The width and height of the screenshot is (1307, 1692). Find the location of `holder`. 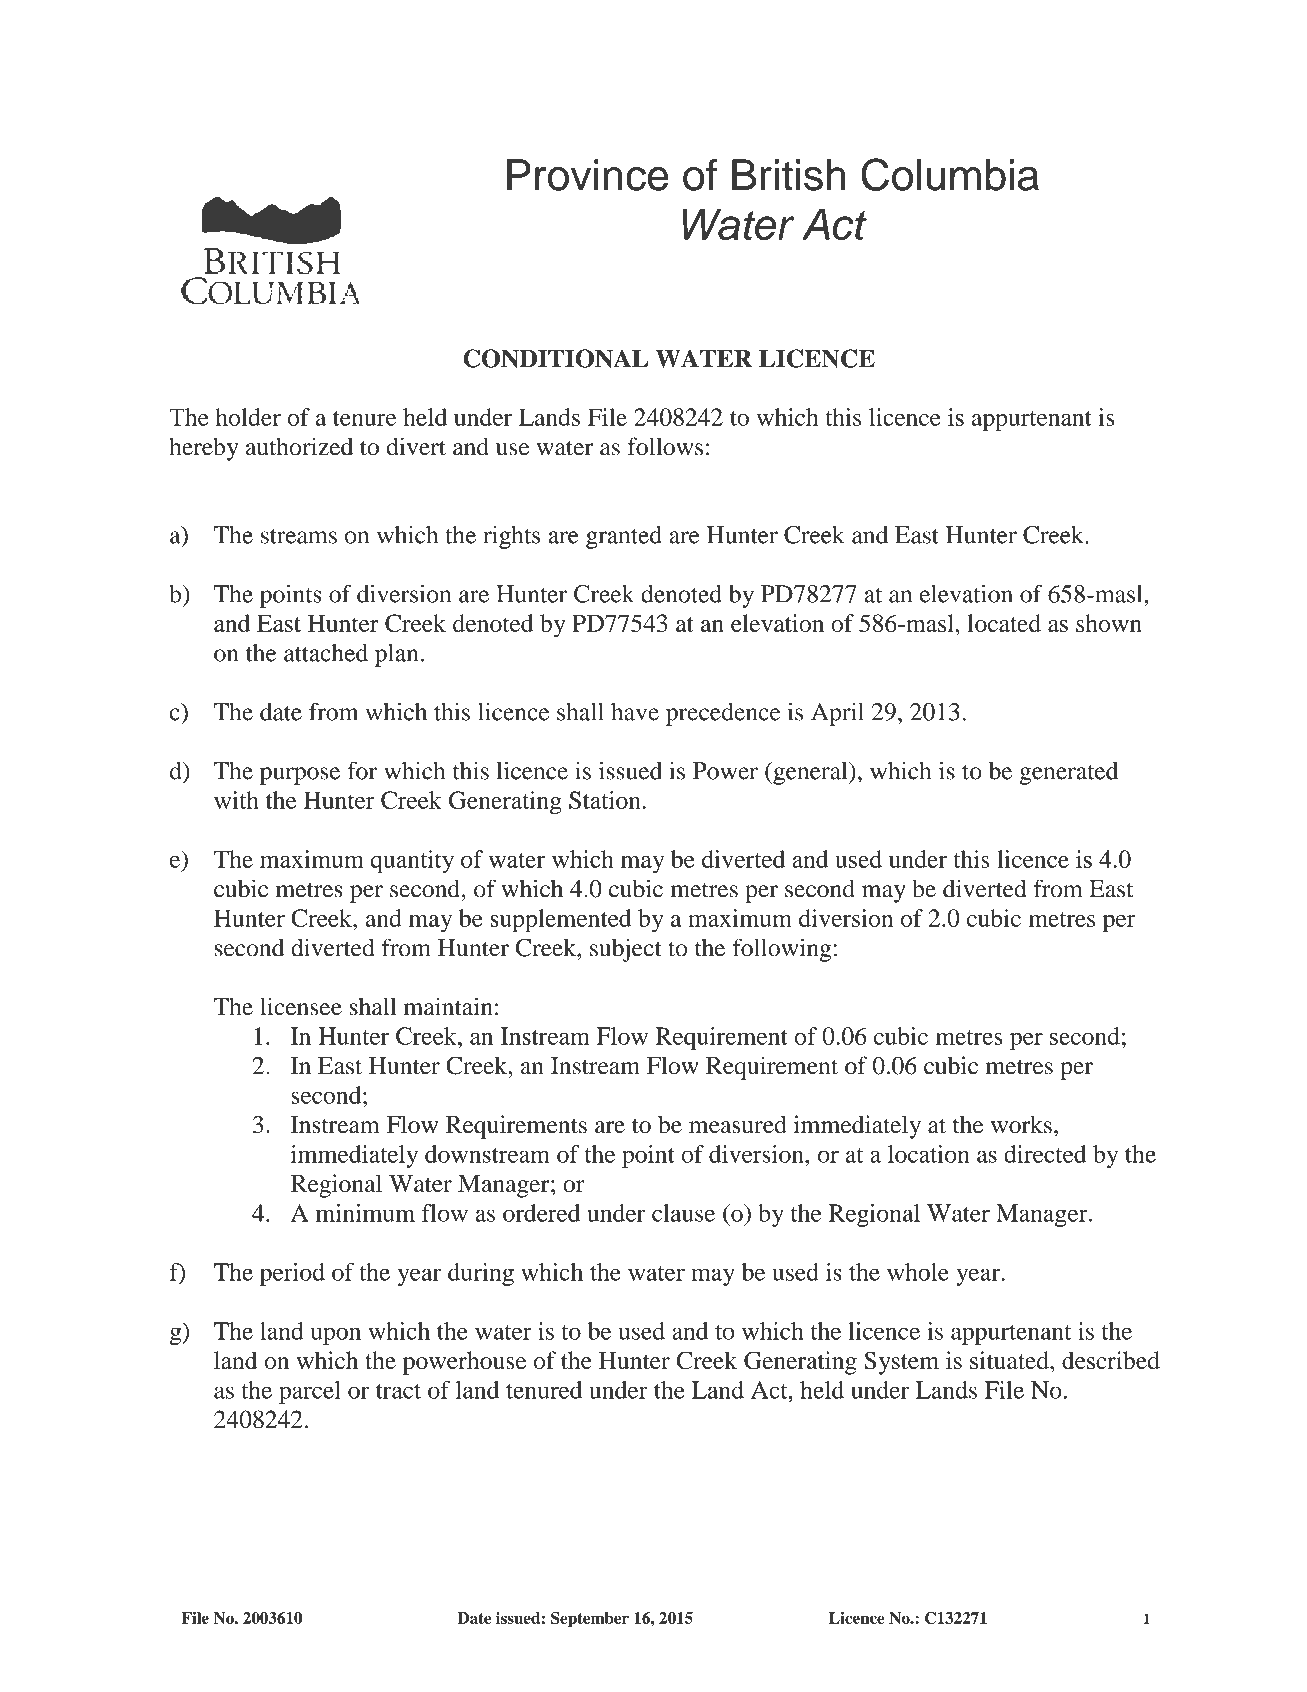

holder is located at coordinates (248, 417).
